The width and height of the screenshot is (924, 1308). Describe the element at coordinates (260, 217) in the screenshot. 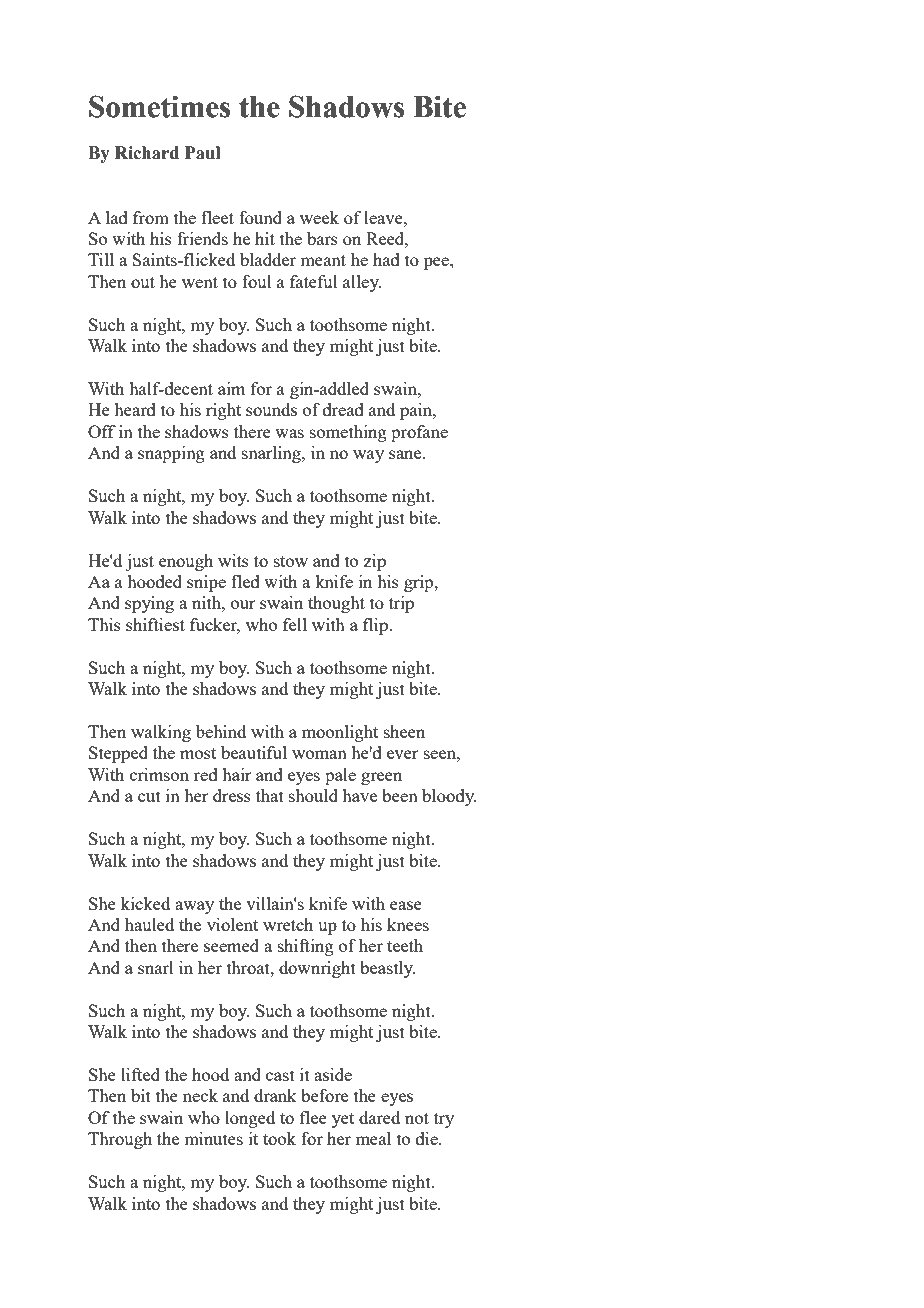

I see `found` at that location.
